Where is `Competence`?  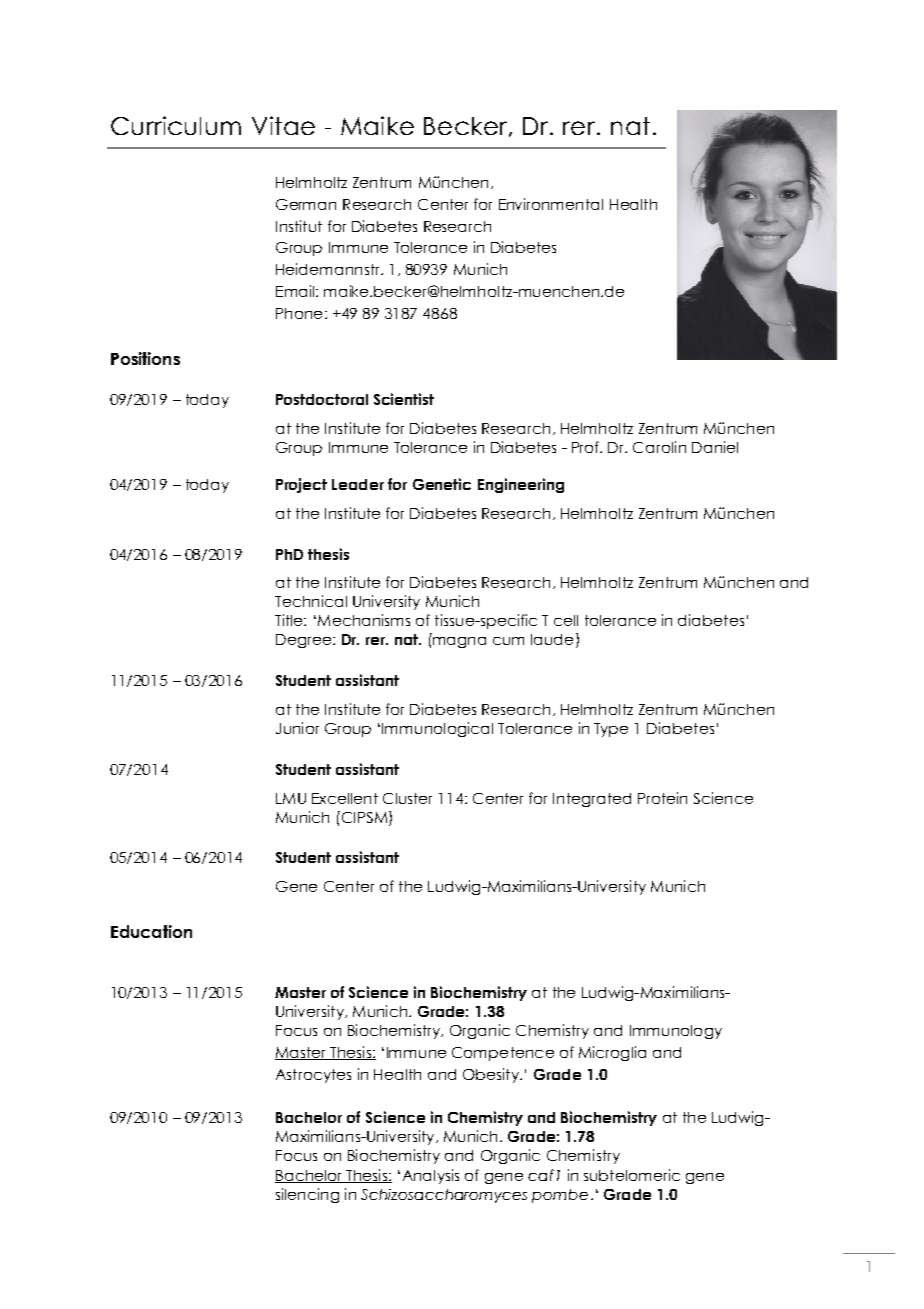 Competence is located at coordinates (503, 1054).
